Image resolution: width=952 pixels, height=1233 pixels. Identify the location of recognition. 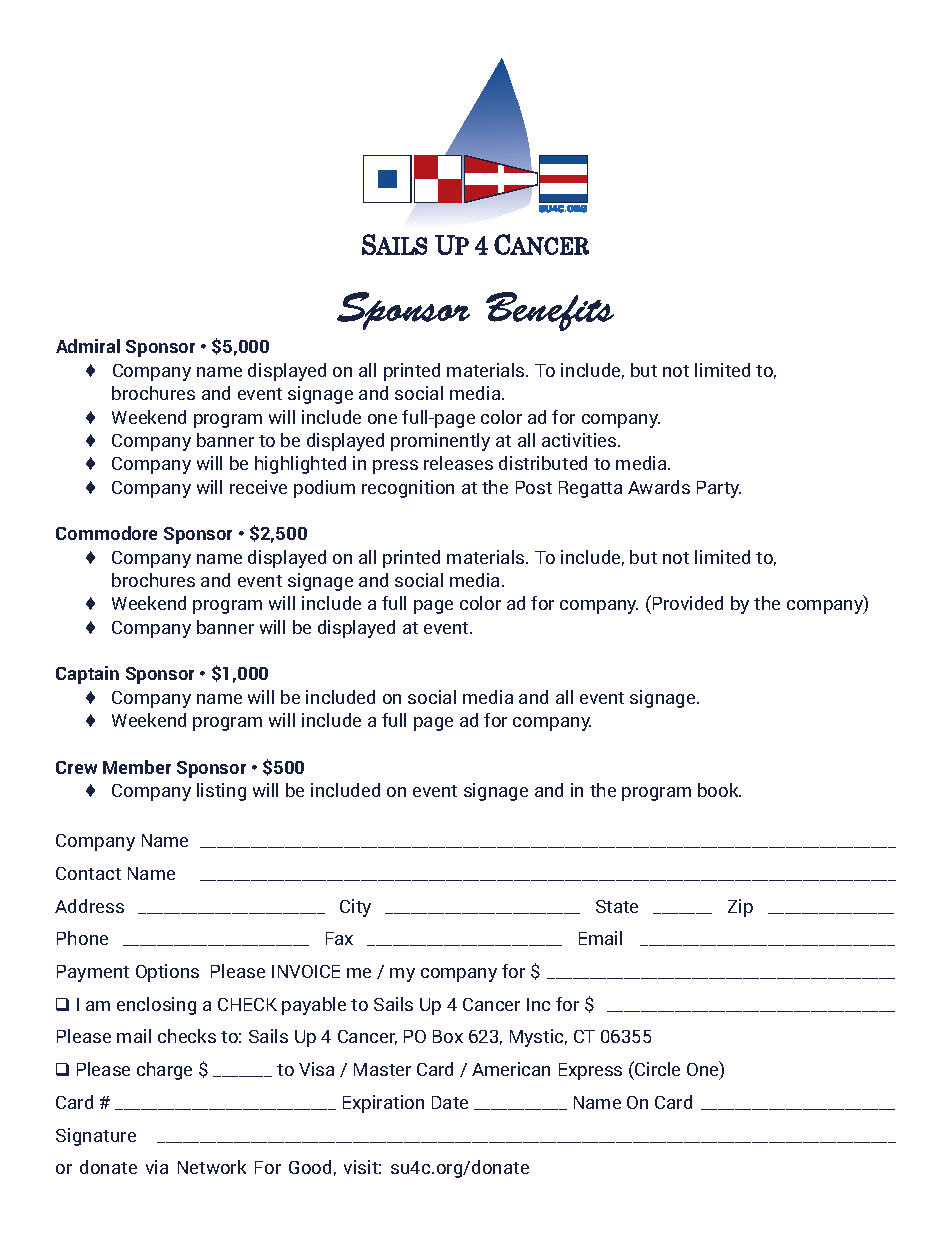
(408, 489).
